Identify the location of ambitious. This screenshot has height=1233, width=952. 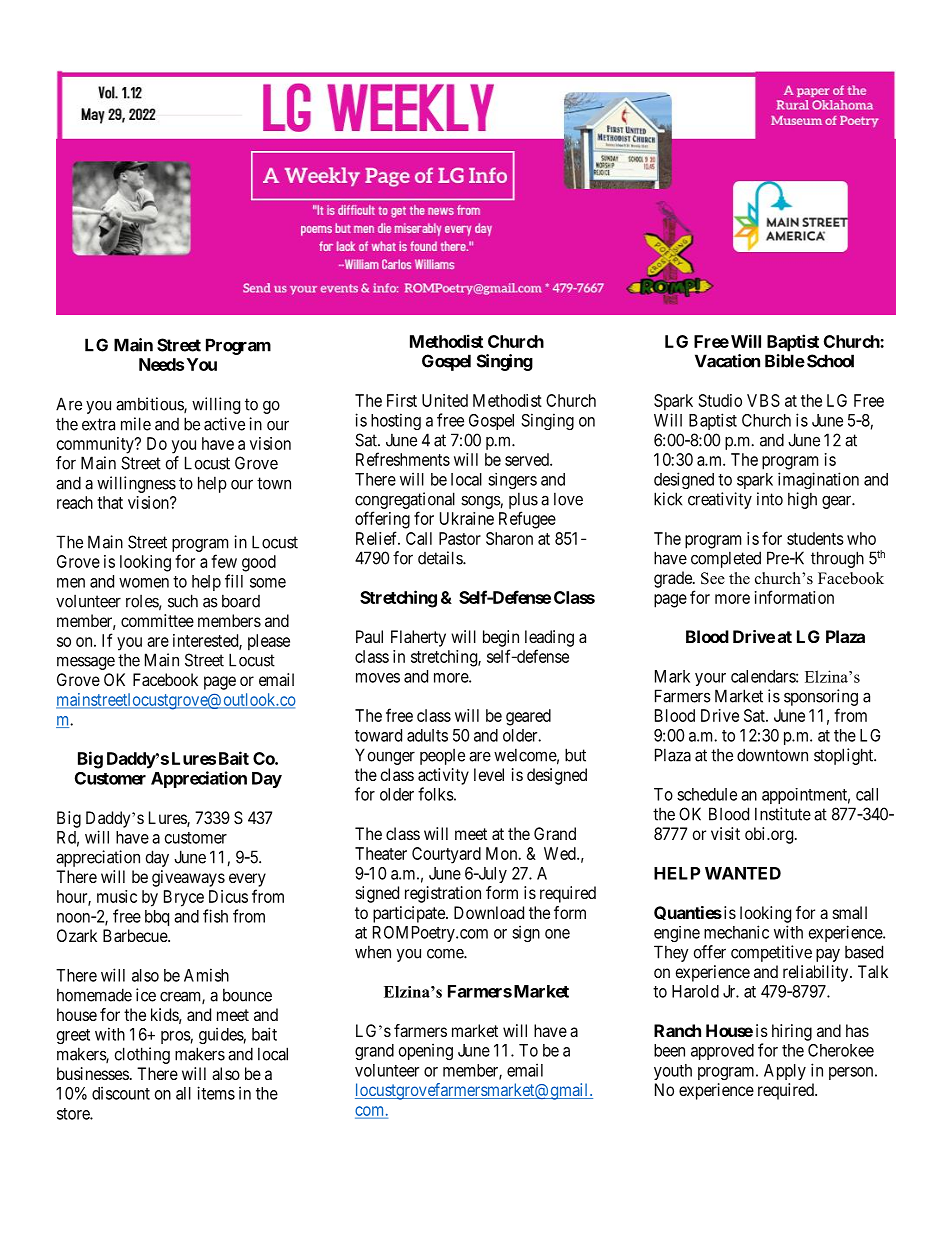
(150, 405).
